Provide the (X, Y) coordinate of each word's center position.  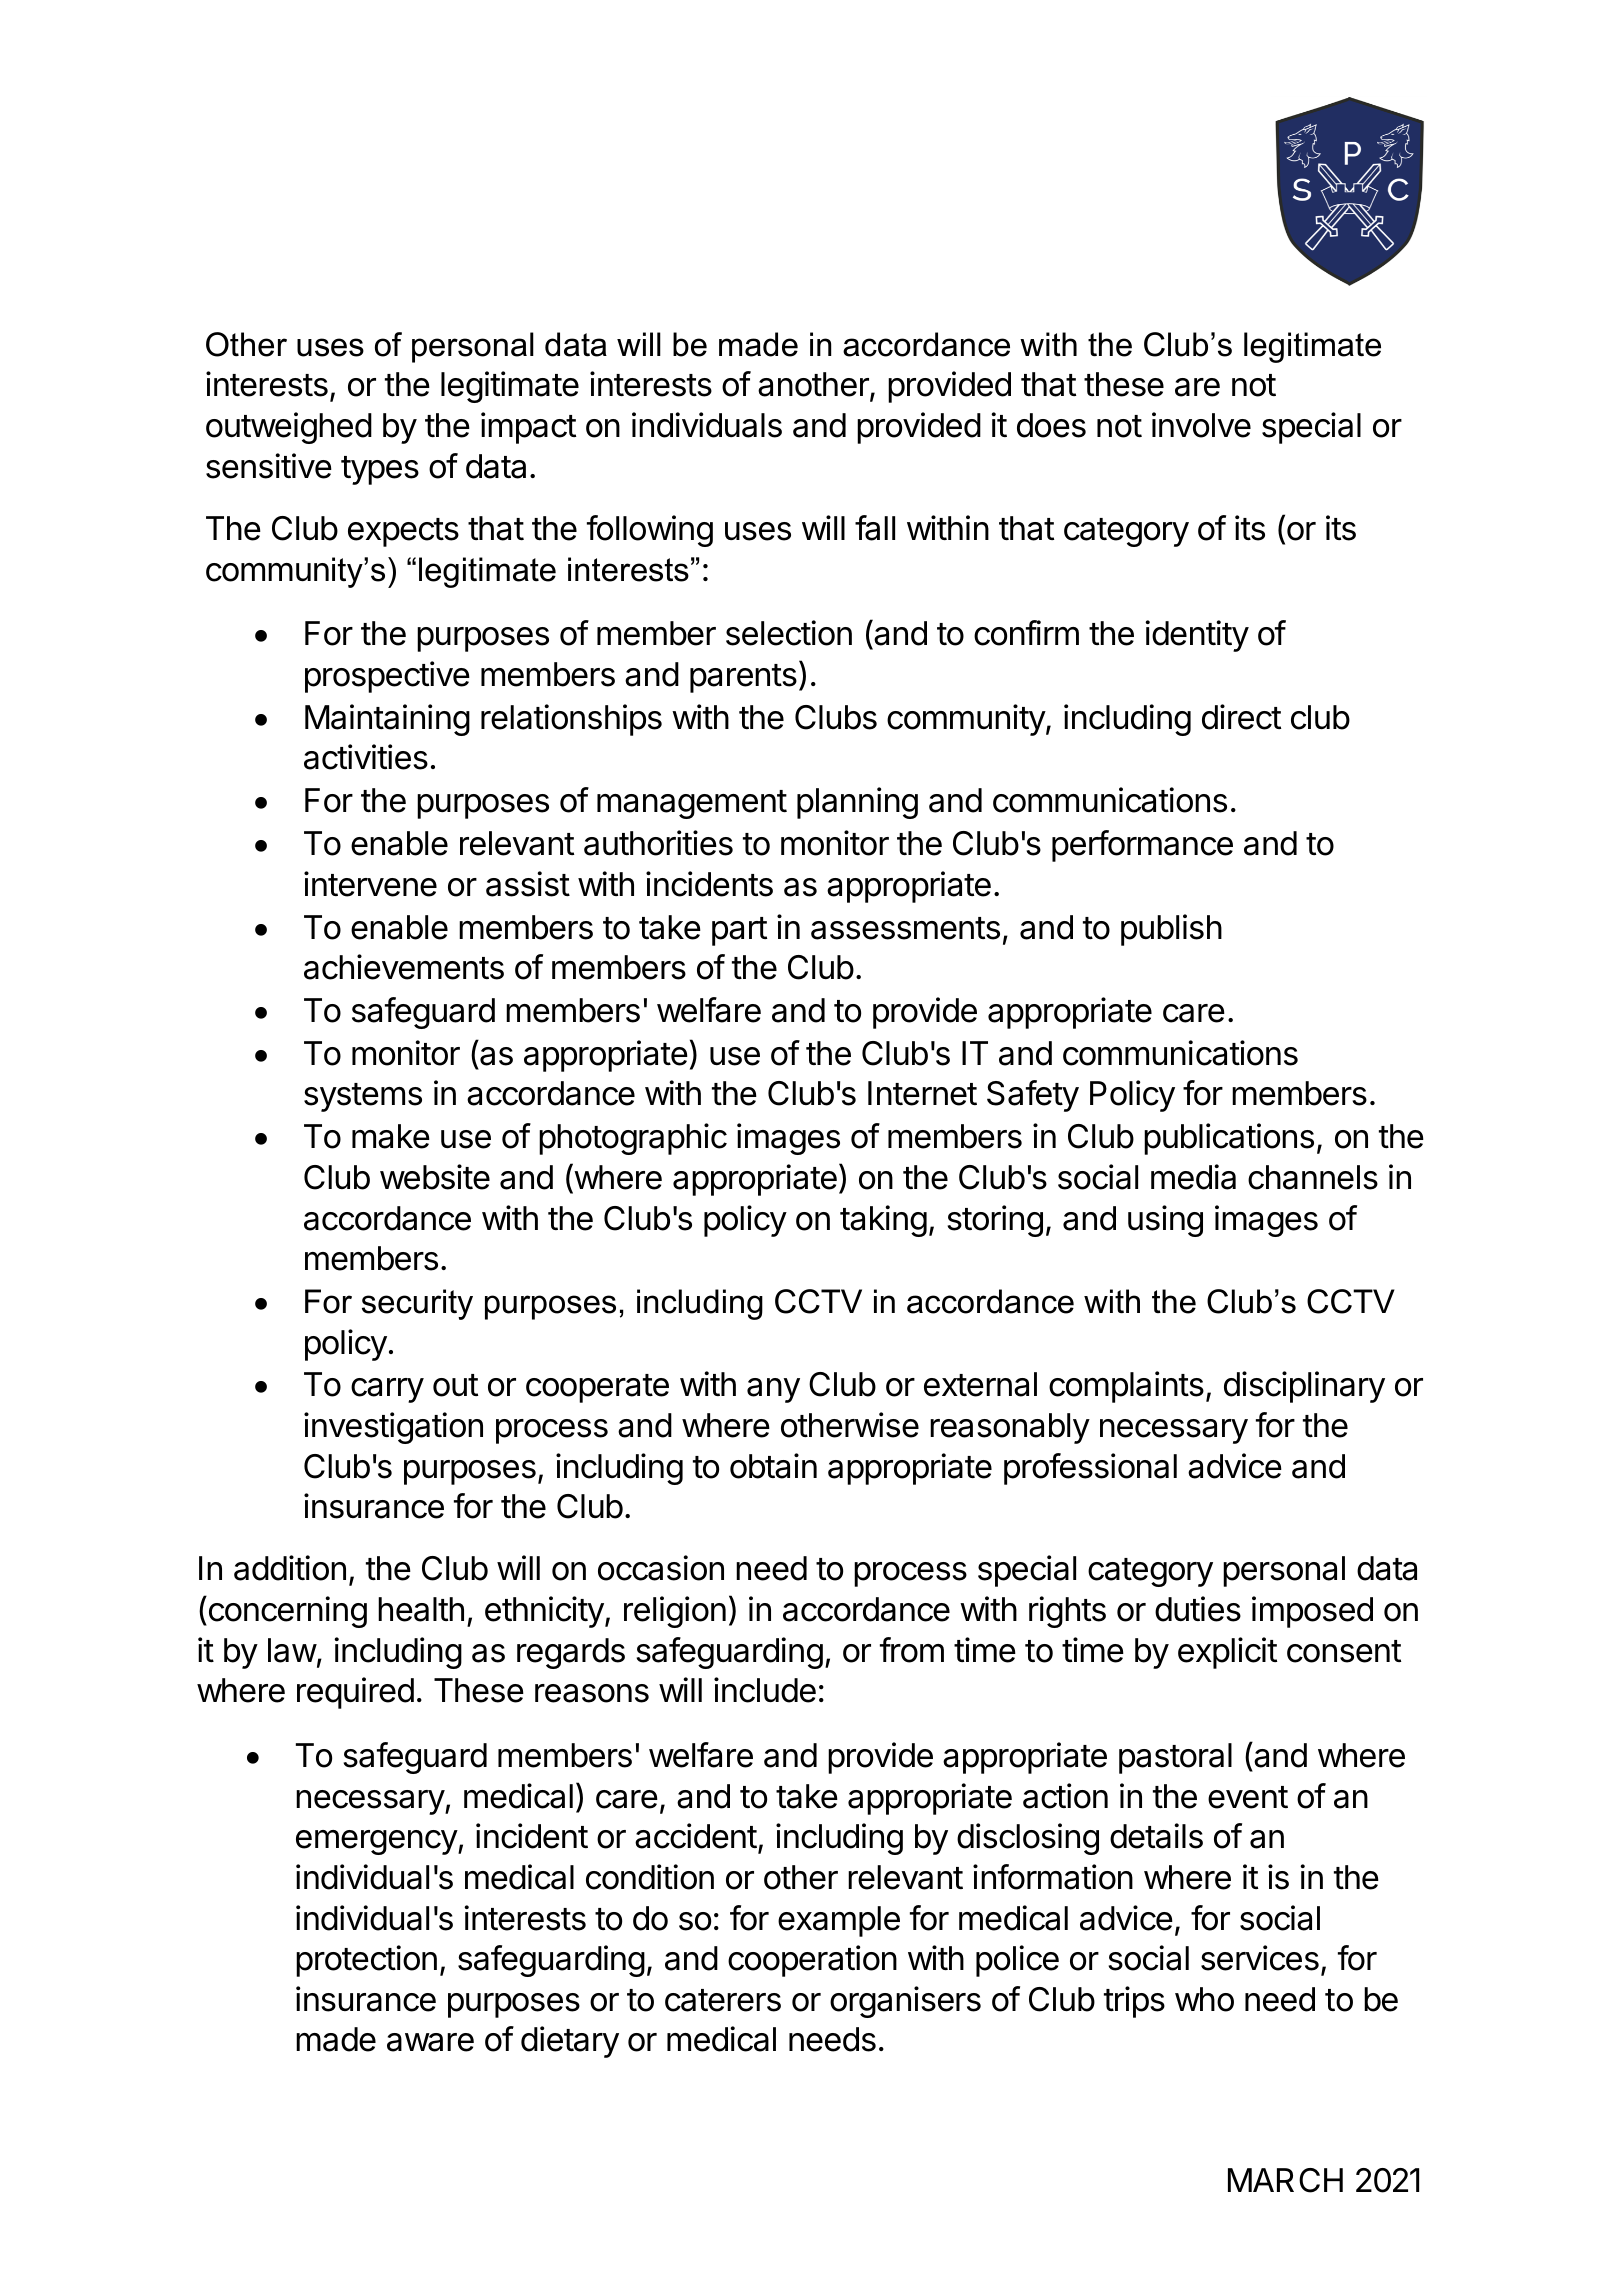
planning (857, 803)
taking (883, 1221)
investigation (393, 1428)
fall (875, 528)
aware (430, 2042)
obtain (773, 1466)
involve (1201, 425)
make (391, 1136)
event (1248, 1797)
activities (366, 757)
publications (1229, 1139)
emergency (377, 1842)
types (380, 470)
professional (1090, 1469)
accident (696, 1836)
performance (1142, 846)
